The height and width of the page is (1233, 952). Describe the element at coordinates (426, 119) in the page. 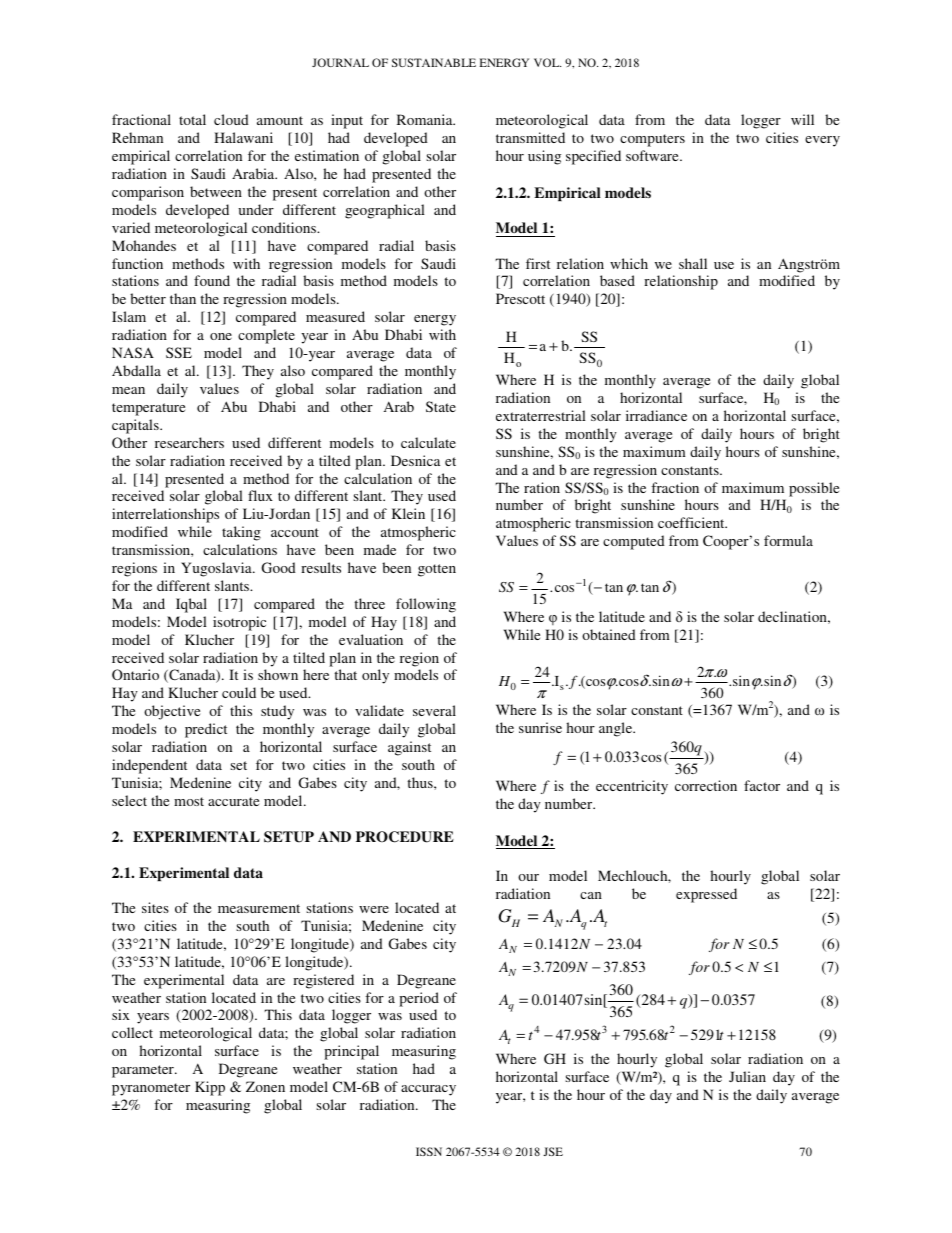

I see `Romania` at that location.
